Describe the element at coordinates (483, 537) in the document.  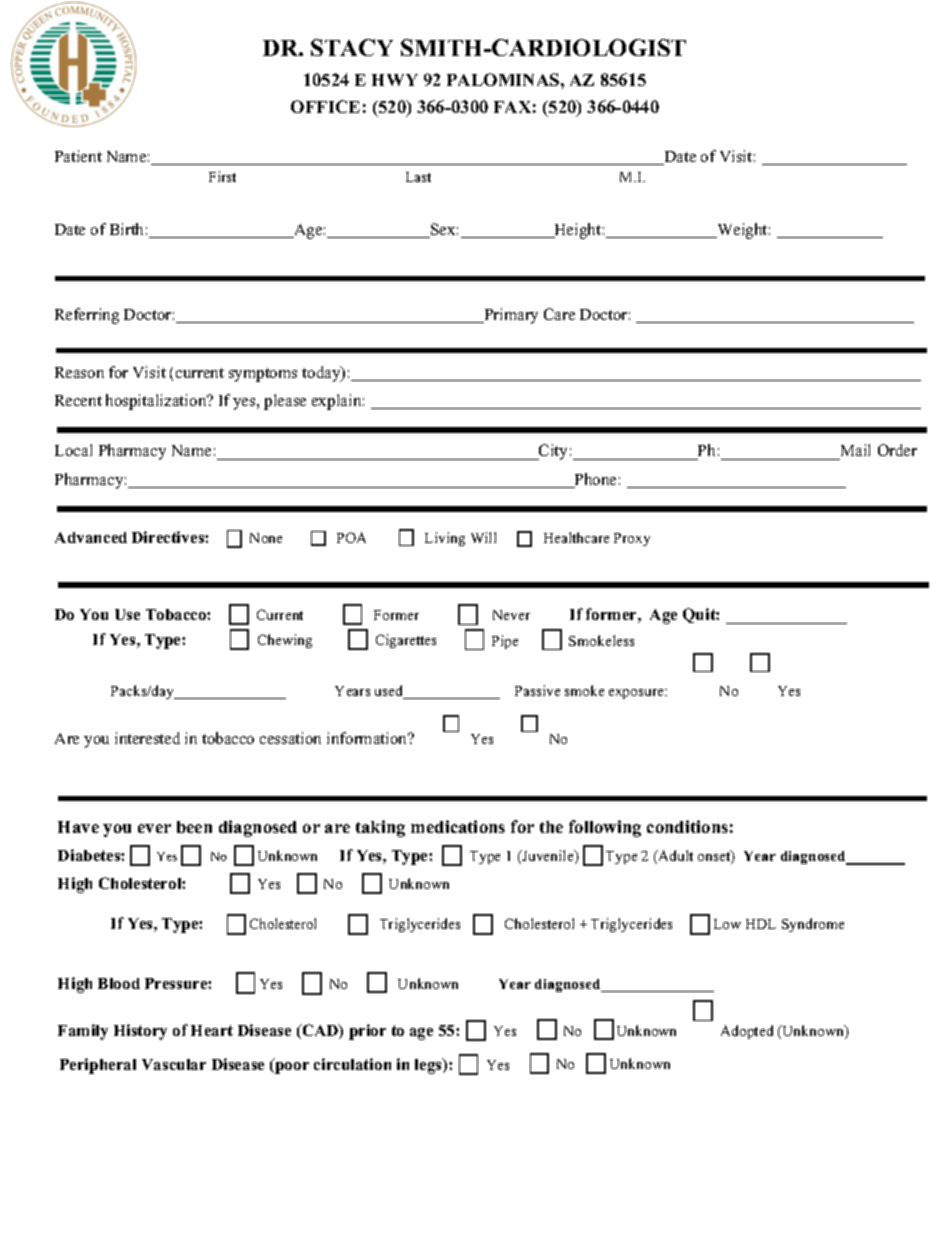
I see `Will` at that location.
